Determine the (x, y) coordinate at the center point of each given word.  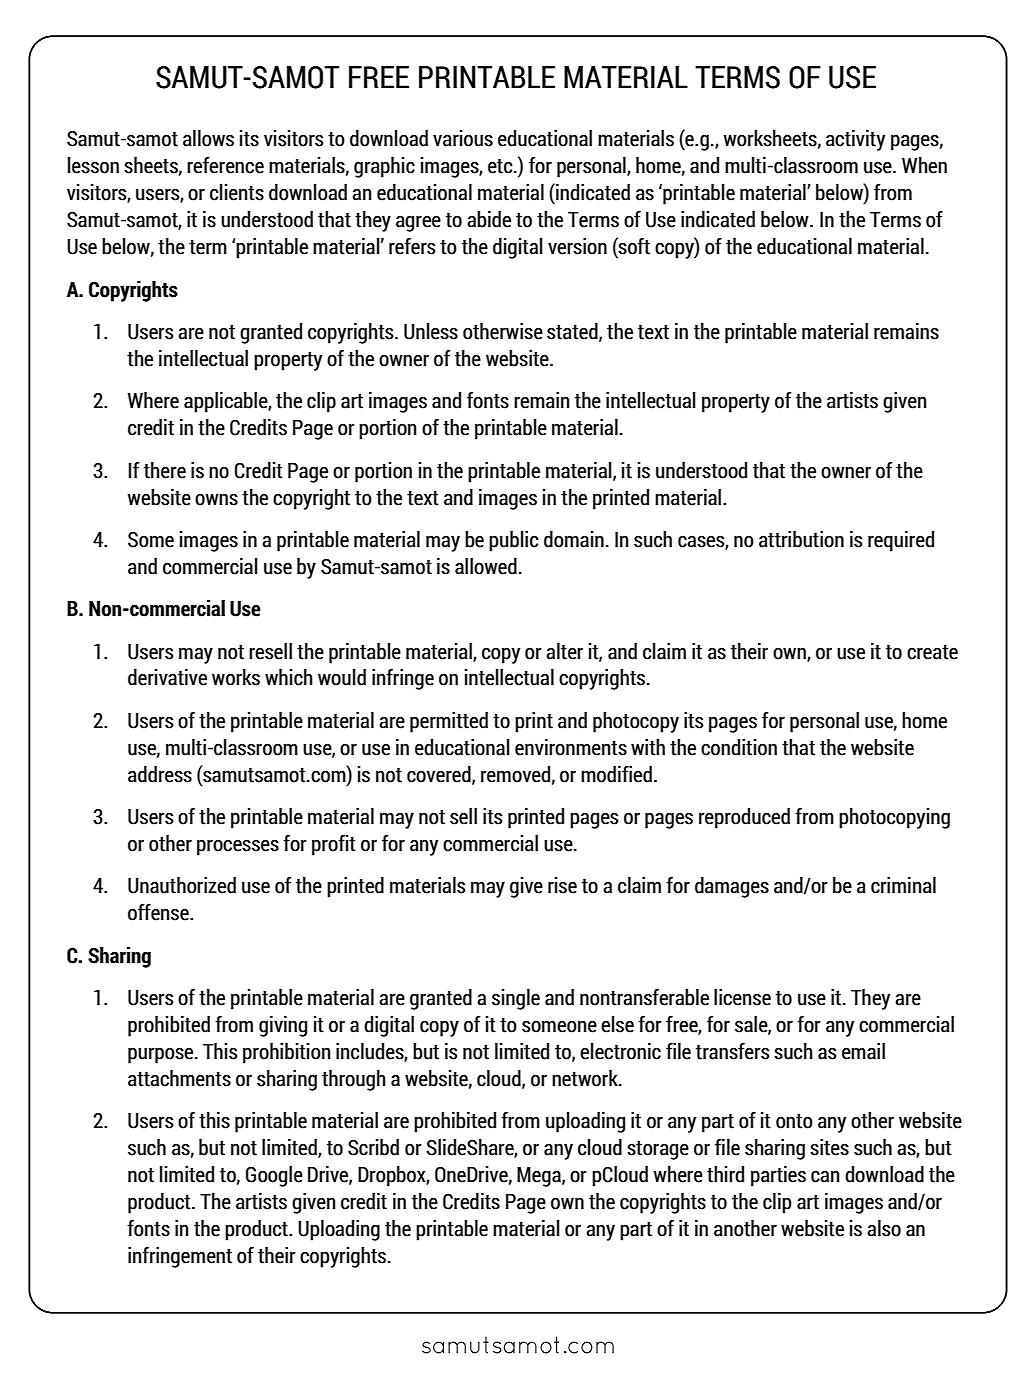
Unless (431, 331)
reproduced (744, 818)
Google (274, 1176)
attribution (801, 539)
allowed (486, 566)
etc (501, 166)
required (901, 541)
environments (571, 747)
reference (225, 165)
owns (216, 499)
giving (283, 1026)
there (165, 470)
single (516, 999)
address (160, 774)
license (742, 997)
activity (856, 140)
